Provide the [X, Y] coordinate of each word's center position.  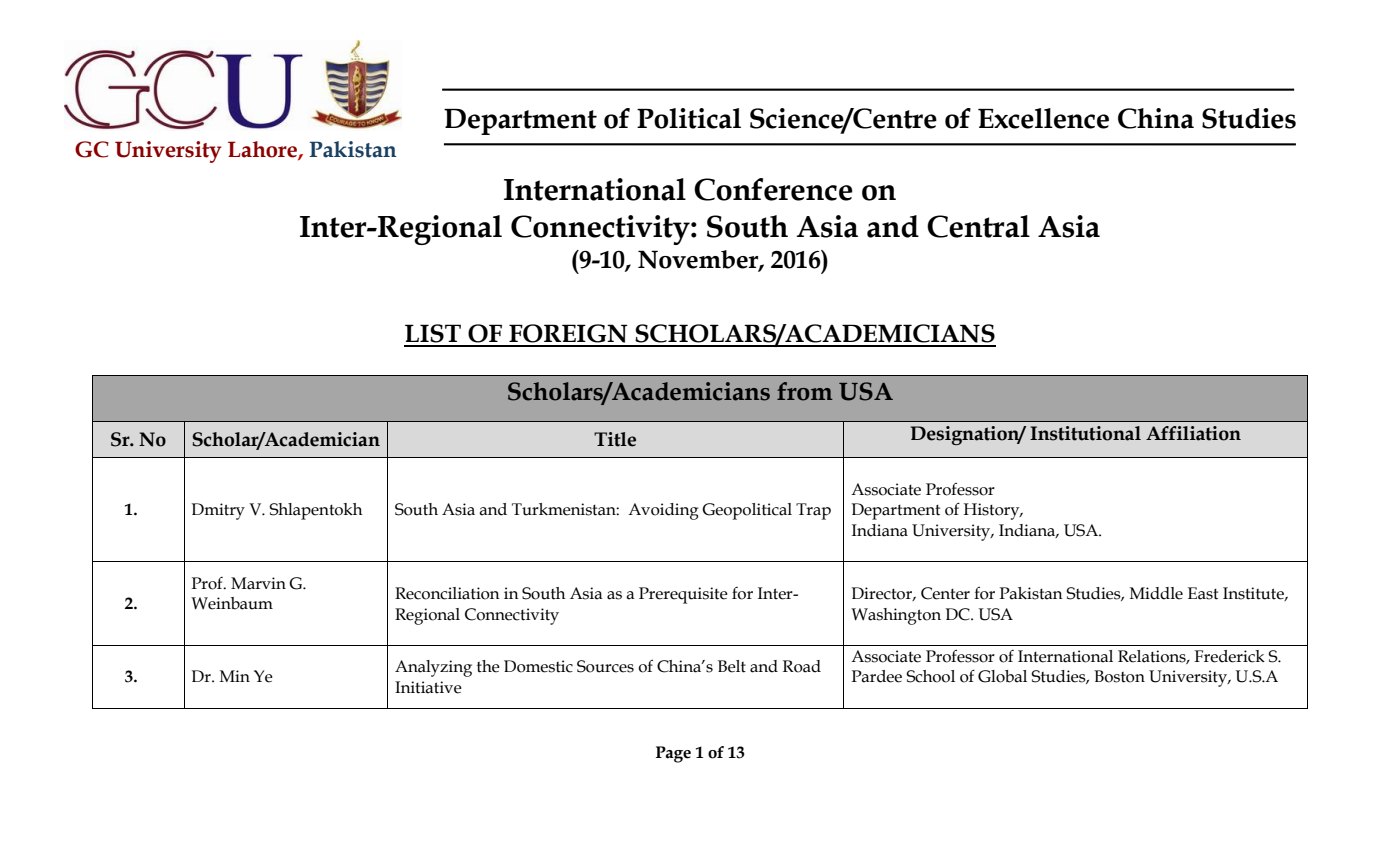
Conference [773, 189]
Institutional [1085, 433]
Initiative [428, 687]
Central [978, 226]
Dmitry [218, 511]
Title [615, 439]
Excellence [1043, 118]
